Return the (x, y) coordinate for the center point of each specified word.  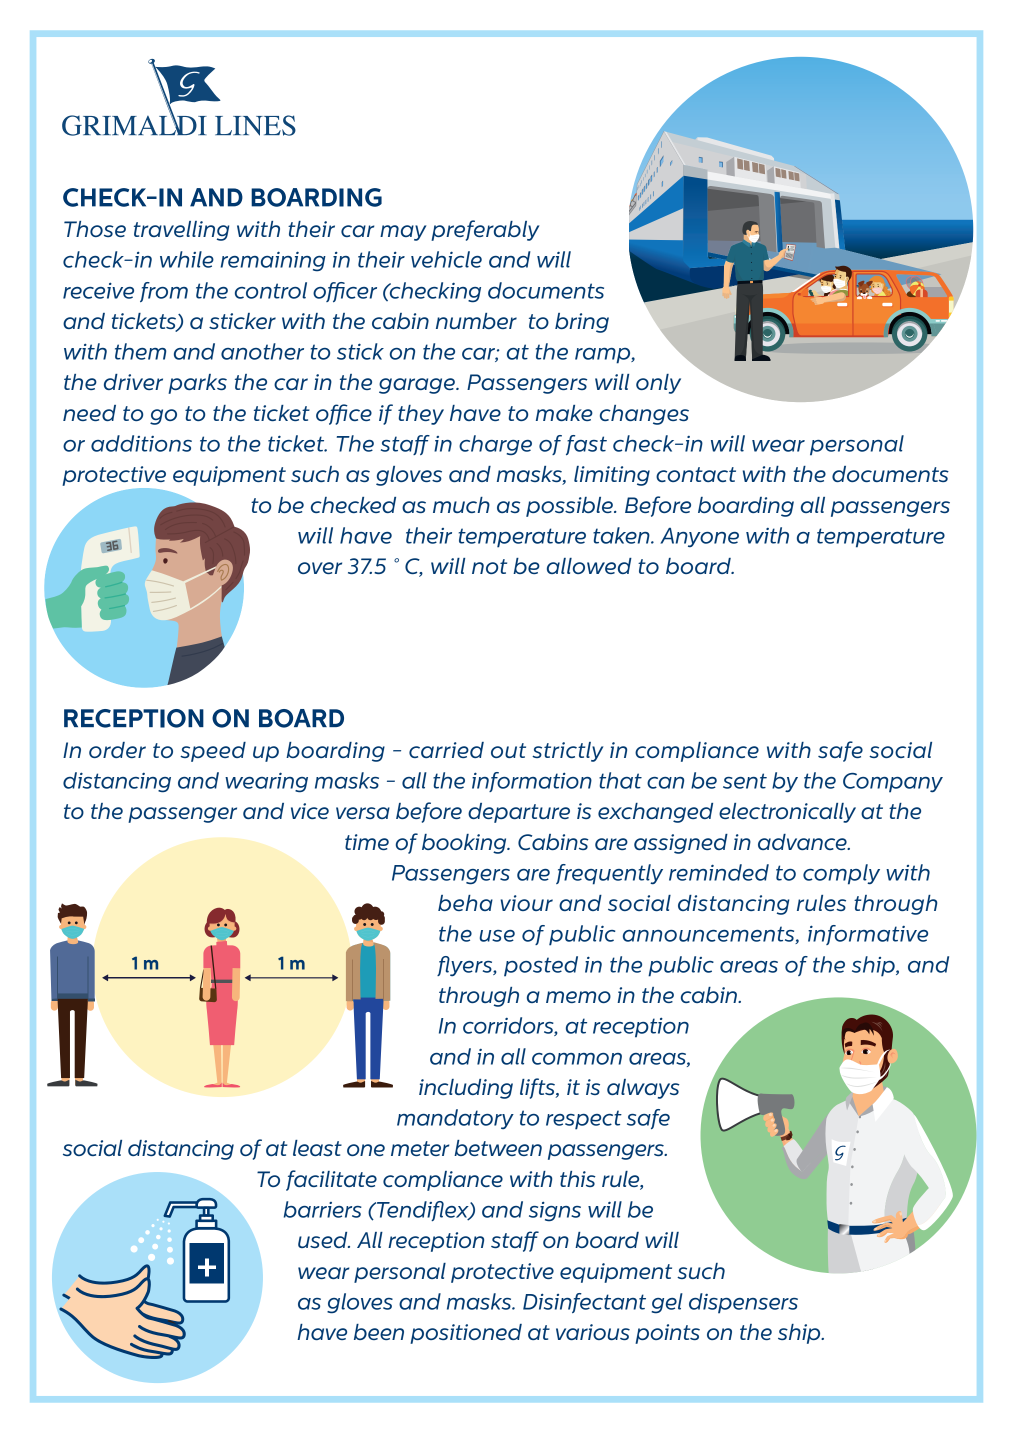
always (643, 1089)
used (324, 1240)
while (187, 259)
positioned (466, 1334)
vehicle (446, 259)
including (466, 1089)
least (317, 1148)
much (461, 505)
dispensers (743, 1303)
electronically (787, 813)
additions (141, 443)
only (658, 384)
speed (213, 752)
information (532, 782)
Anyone (699, 537)
